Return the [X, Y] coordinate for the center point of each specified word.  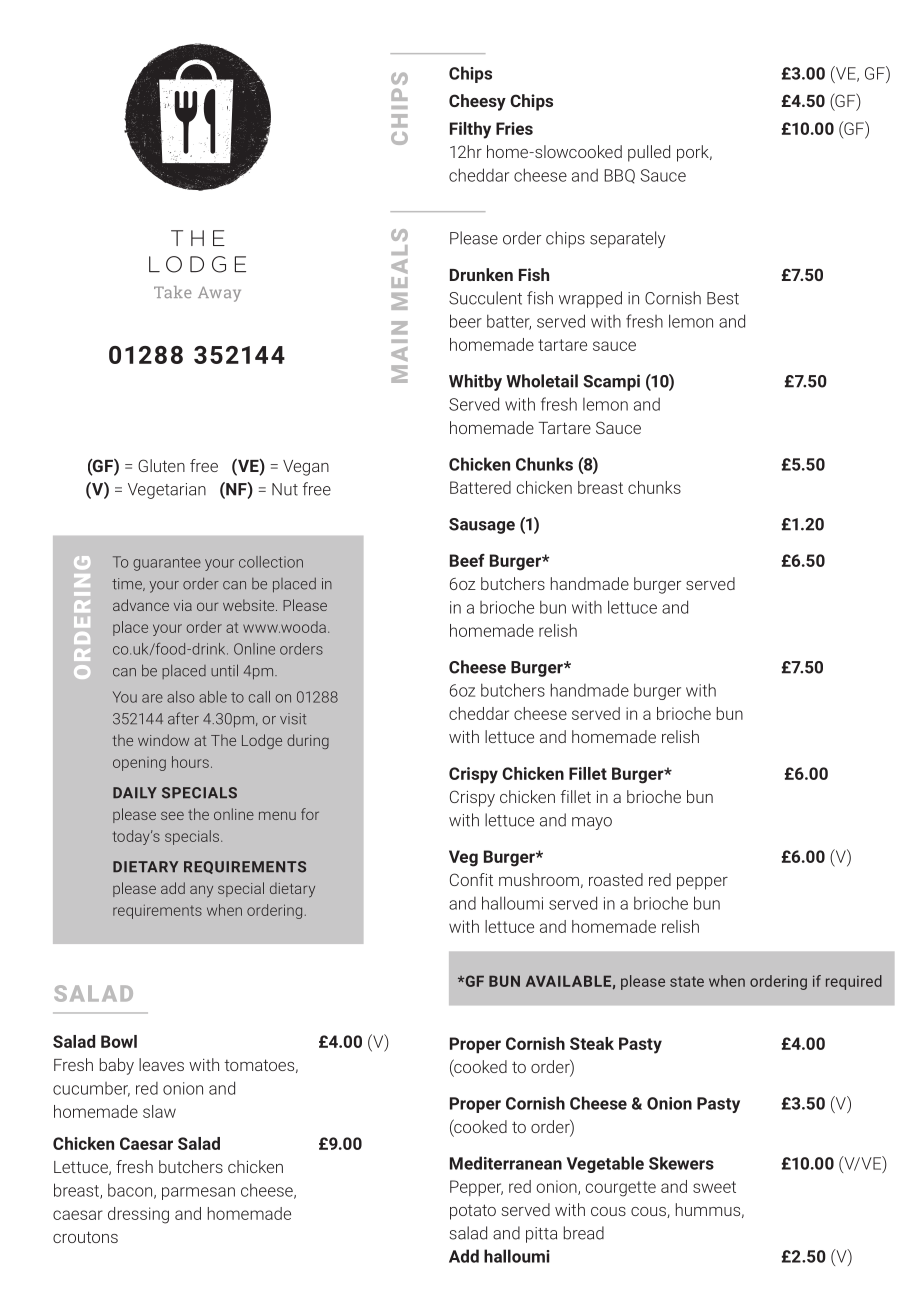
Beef [467, 560]
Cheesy [477, 102]
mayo [592, 823]
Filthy [470, 130]
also [180, 697]
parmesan [198, 1193]
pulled [649, 153]
